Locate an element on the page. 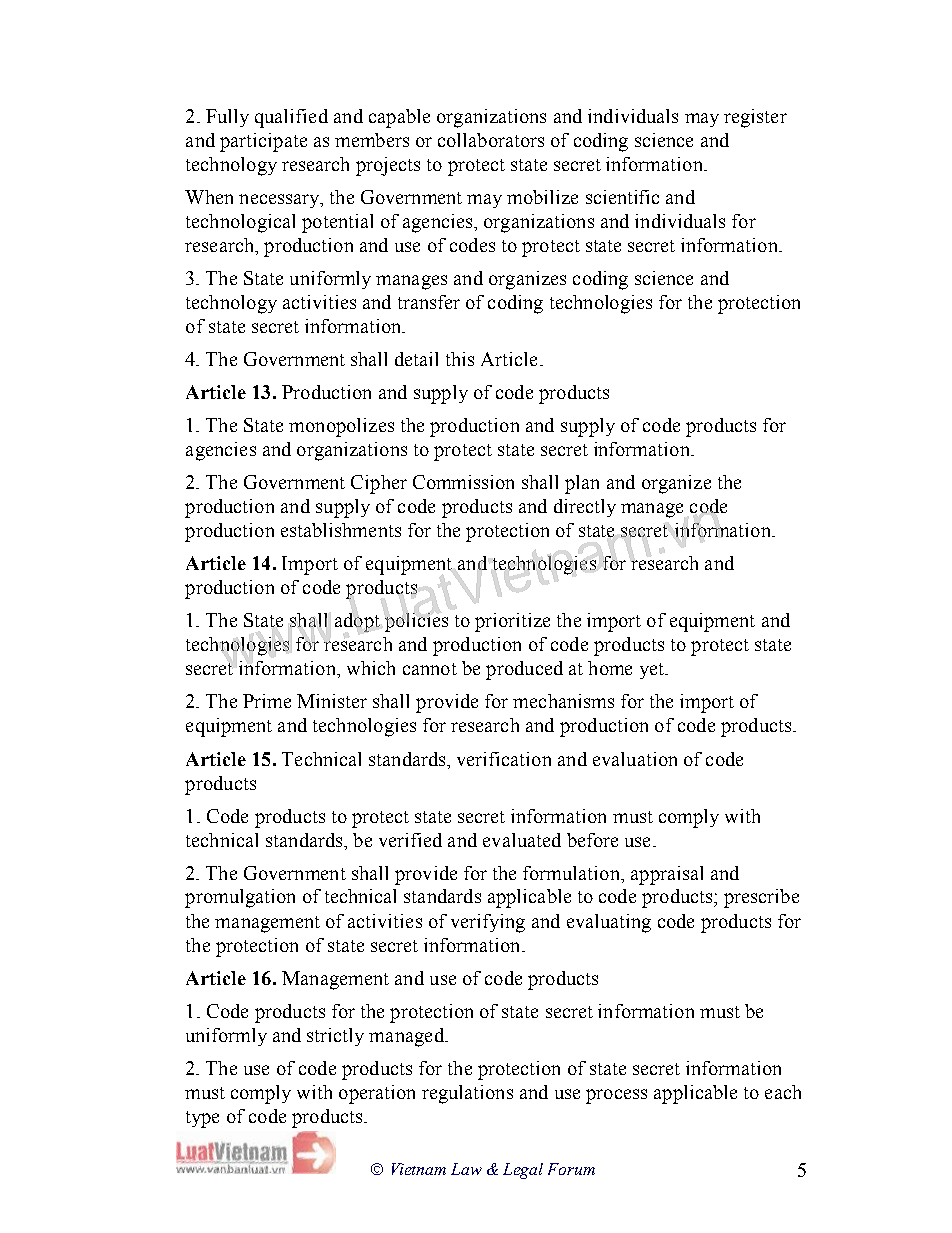 This document has height=1233, width=952. yet is located at coordinates (653, 671).
